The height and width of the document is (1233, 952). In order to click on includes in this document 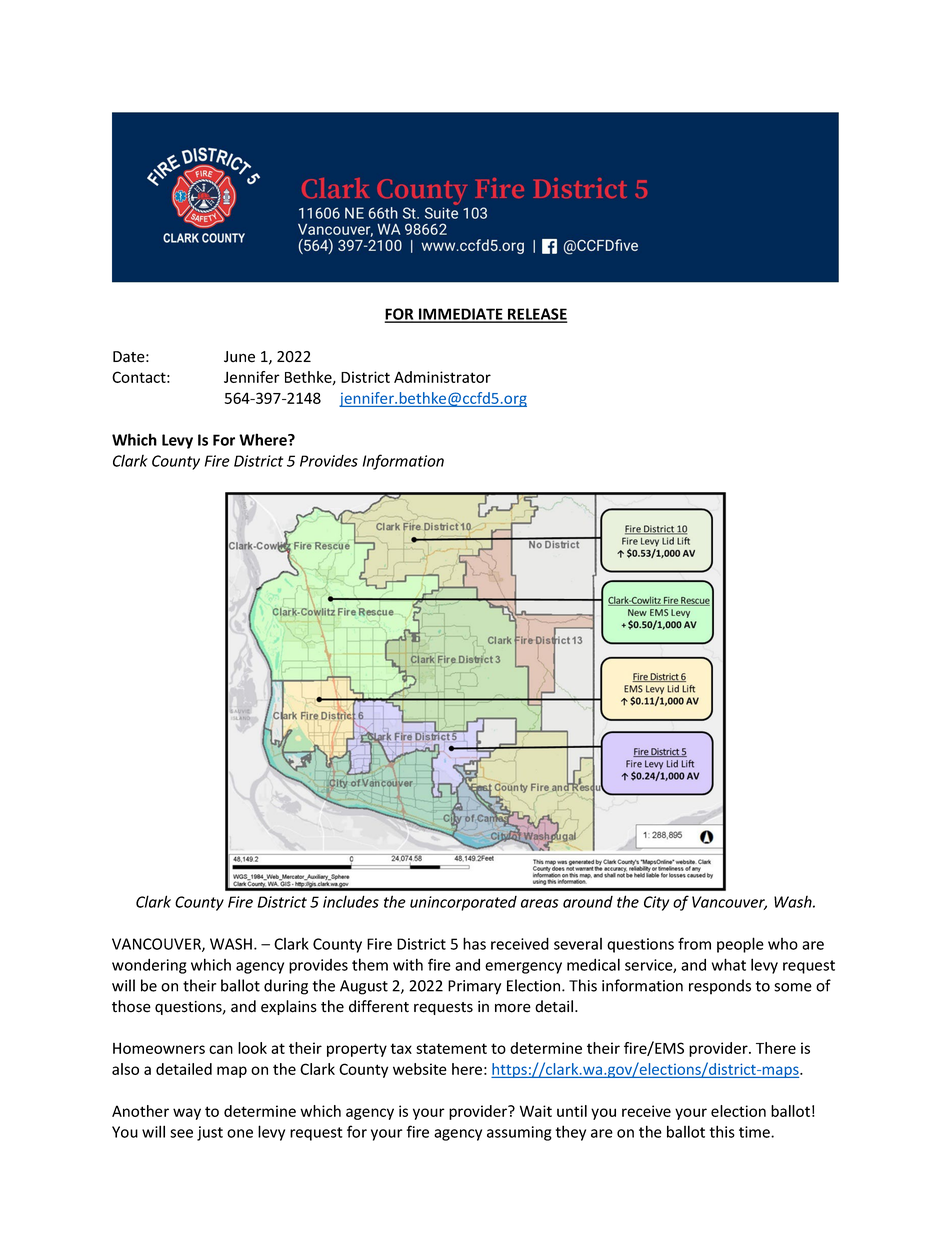, I will do `click(351, 901)`.
